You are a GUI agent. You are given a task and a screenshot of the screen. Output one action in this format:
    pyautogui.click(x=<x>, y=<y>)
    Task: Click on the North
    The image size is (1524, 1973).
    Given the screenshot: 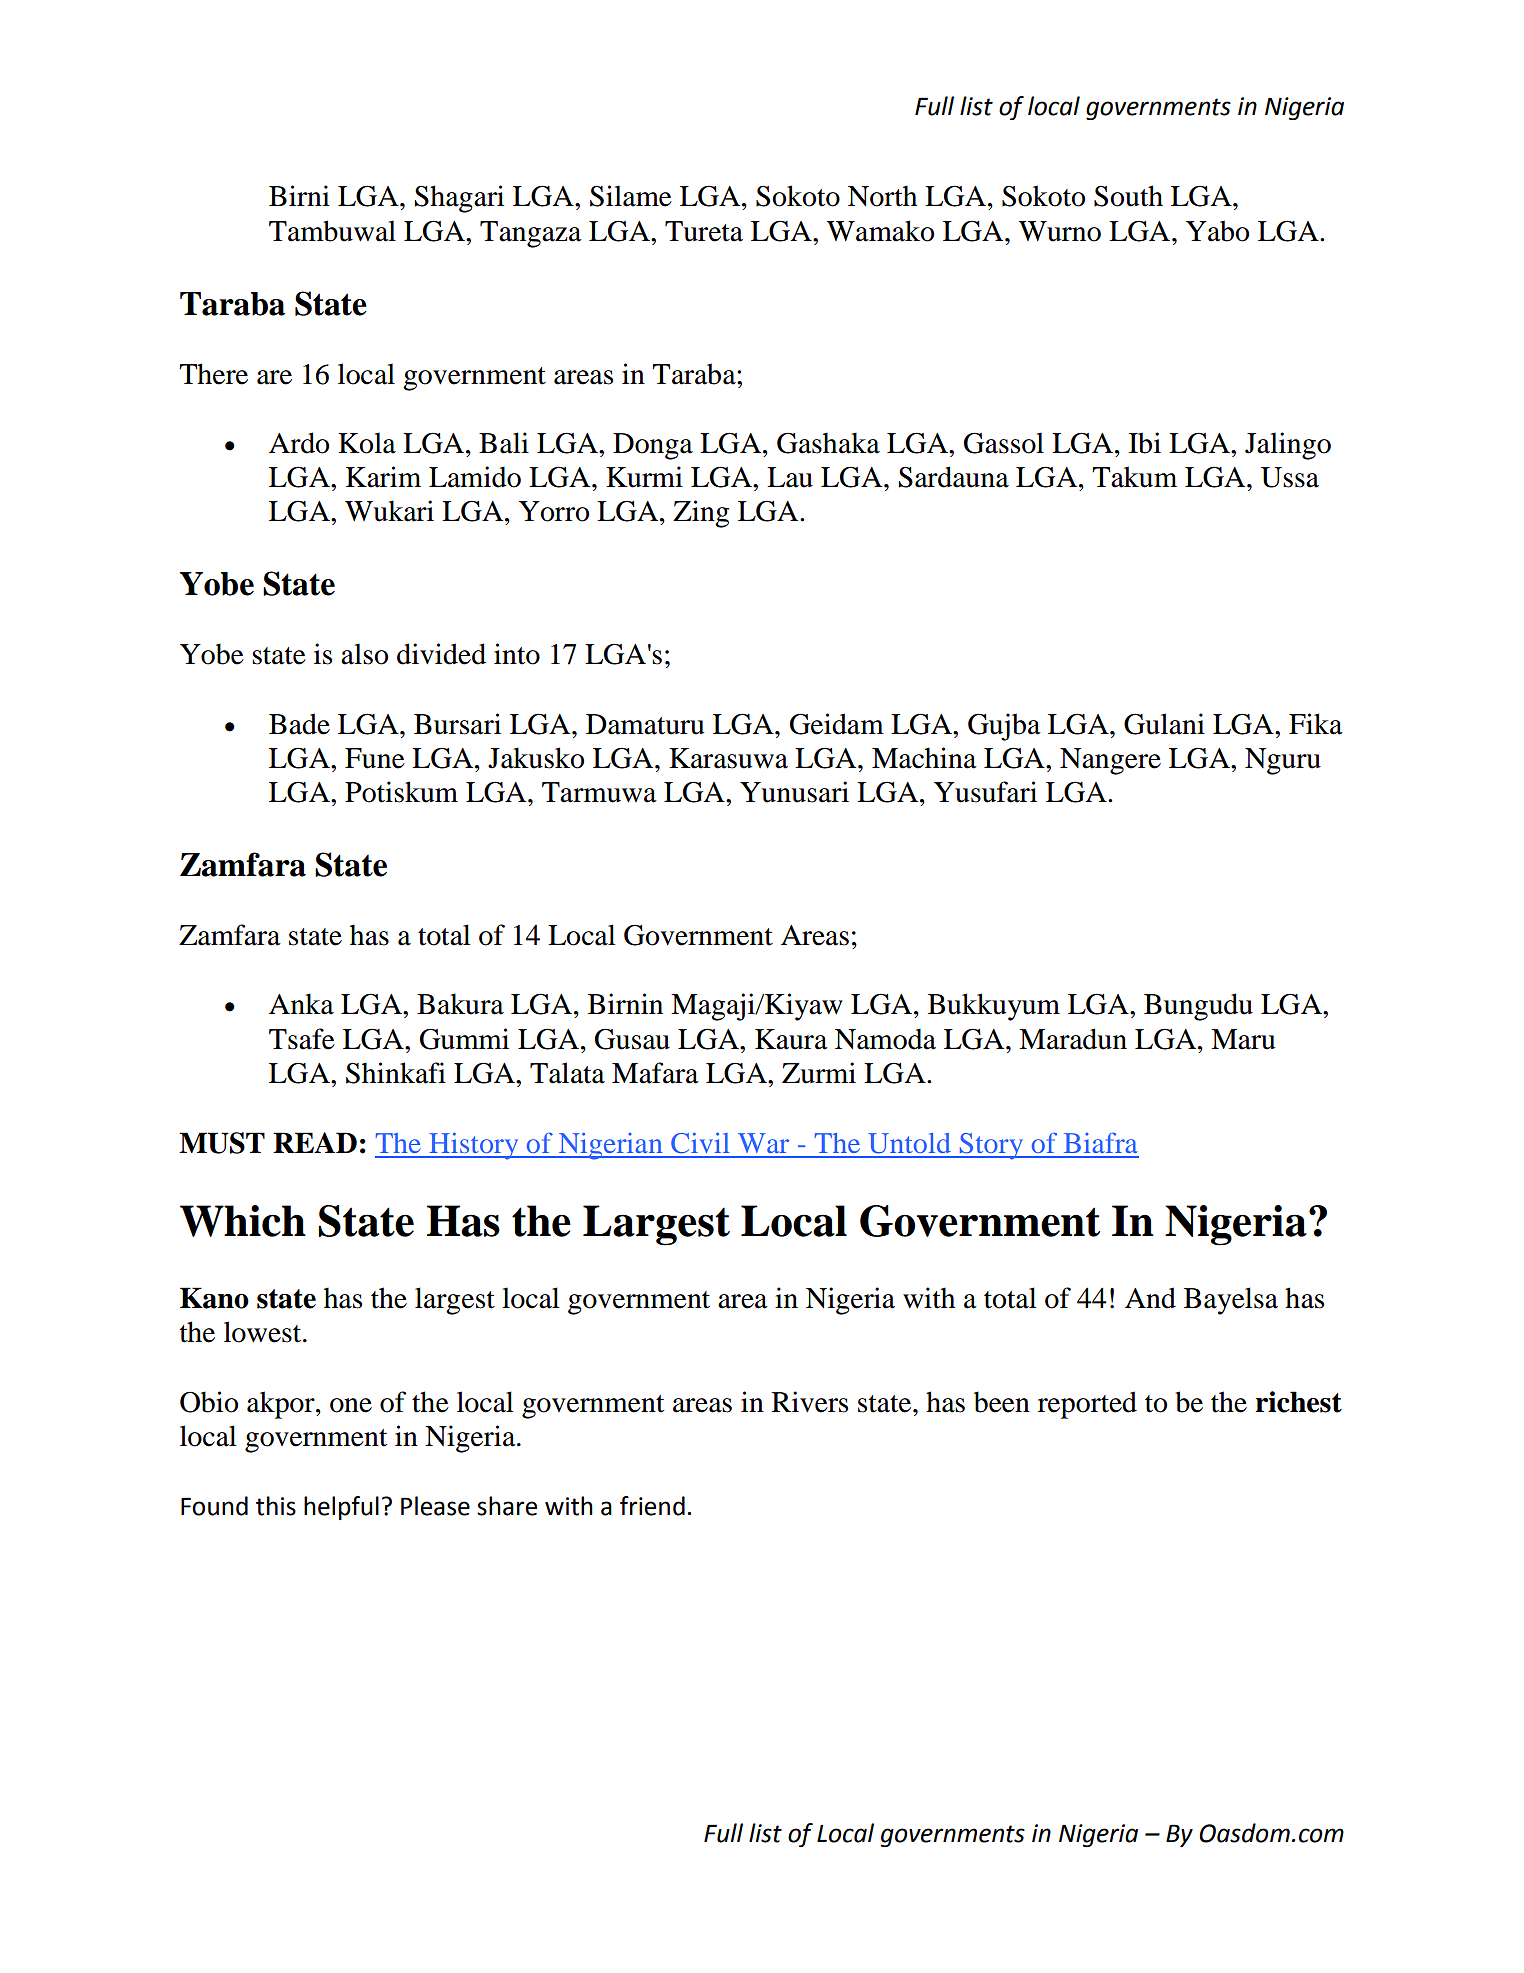 What is the action you would take?
    pyautogui.click(x=882, y=196)
